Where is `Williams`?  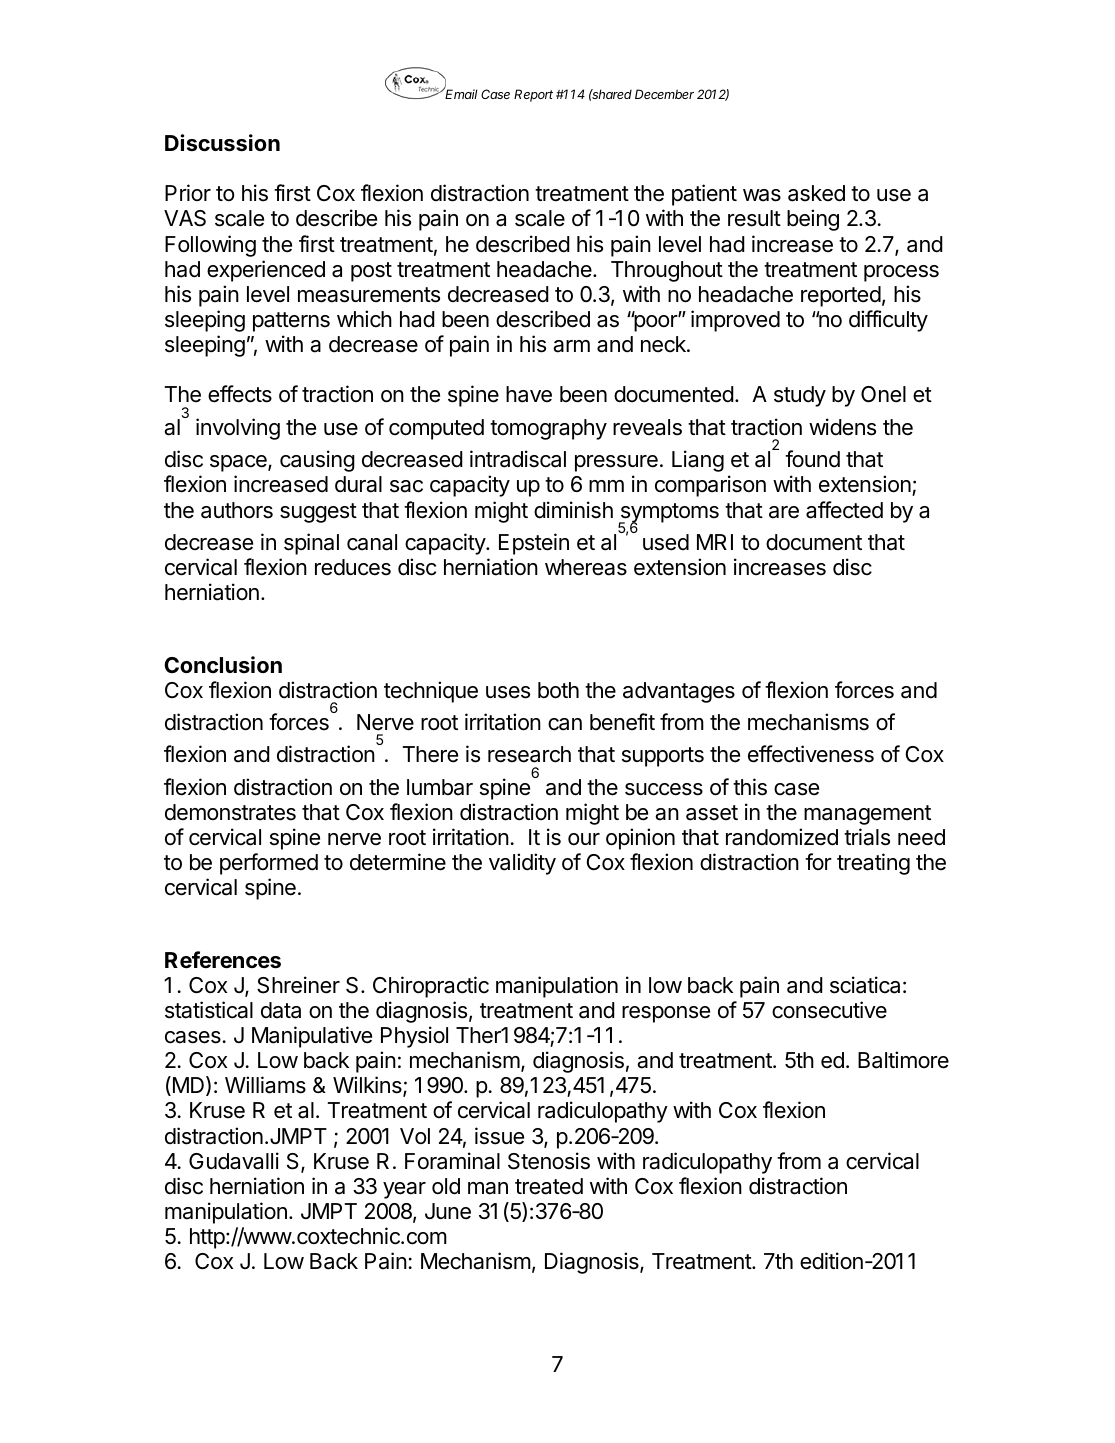
Williams is located at coordinates (265, 1085).
